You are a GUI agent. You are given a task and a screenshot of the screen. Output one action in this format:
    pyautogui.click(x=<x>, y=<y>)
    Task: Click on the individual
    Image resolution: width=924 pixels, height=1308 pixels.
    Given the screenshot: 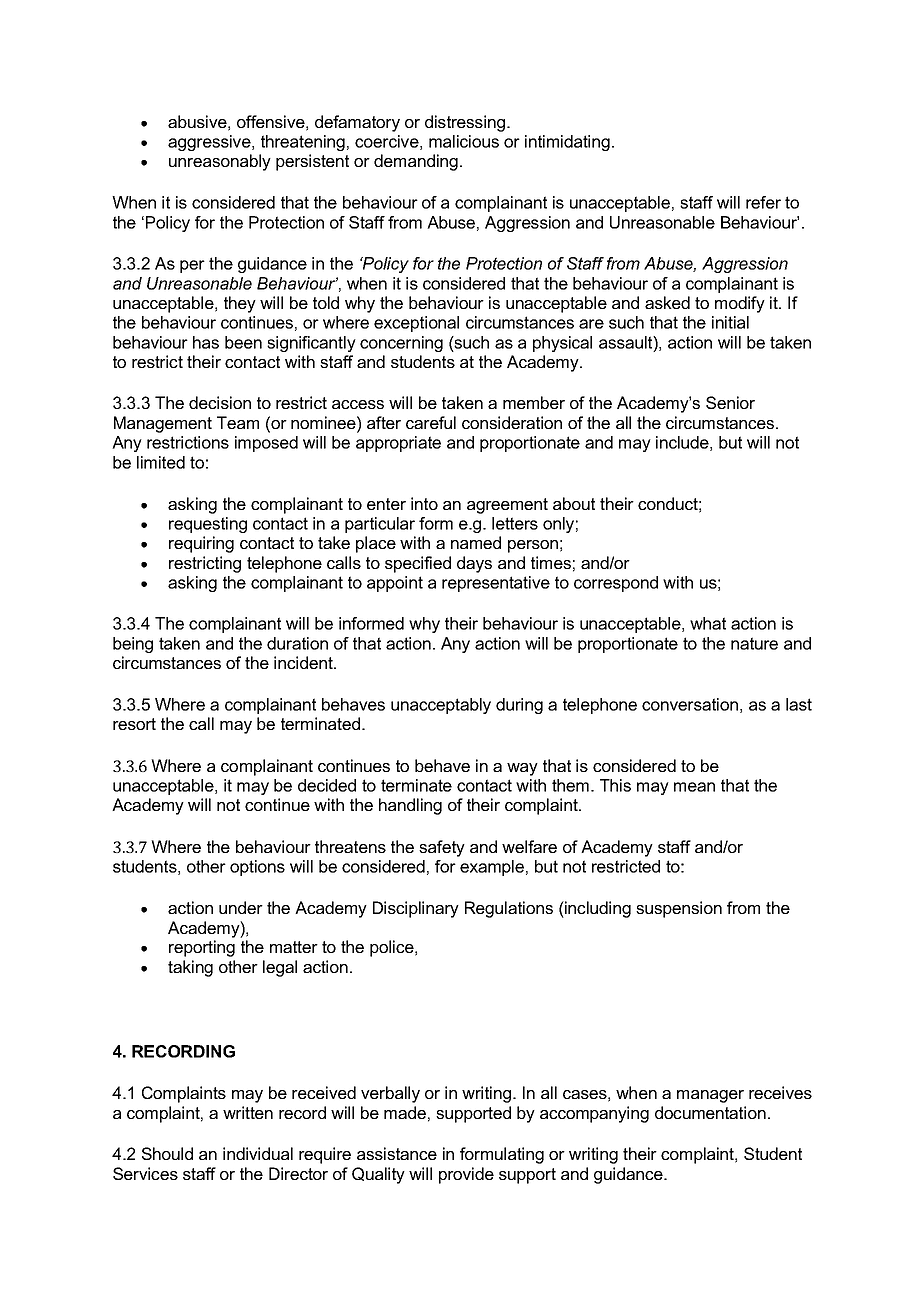 What is the action you would take?
    pyautogui.click(x=258, y=1153)
